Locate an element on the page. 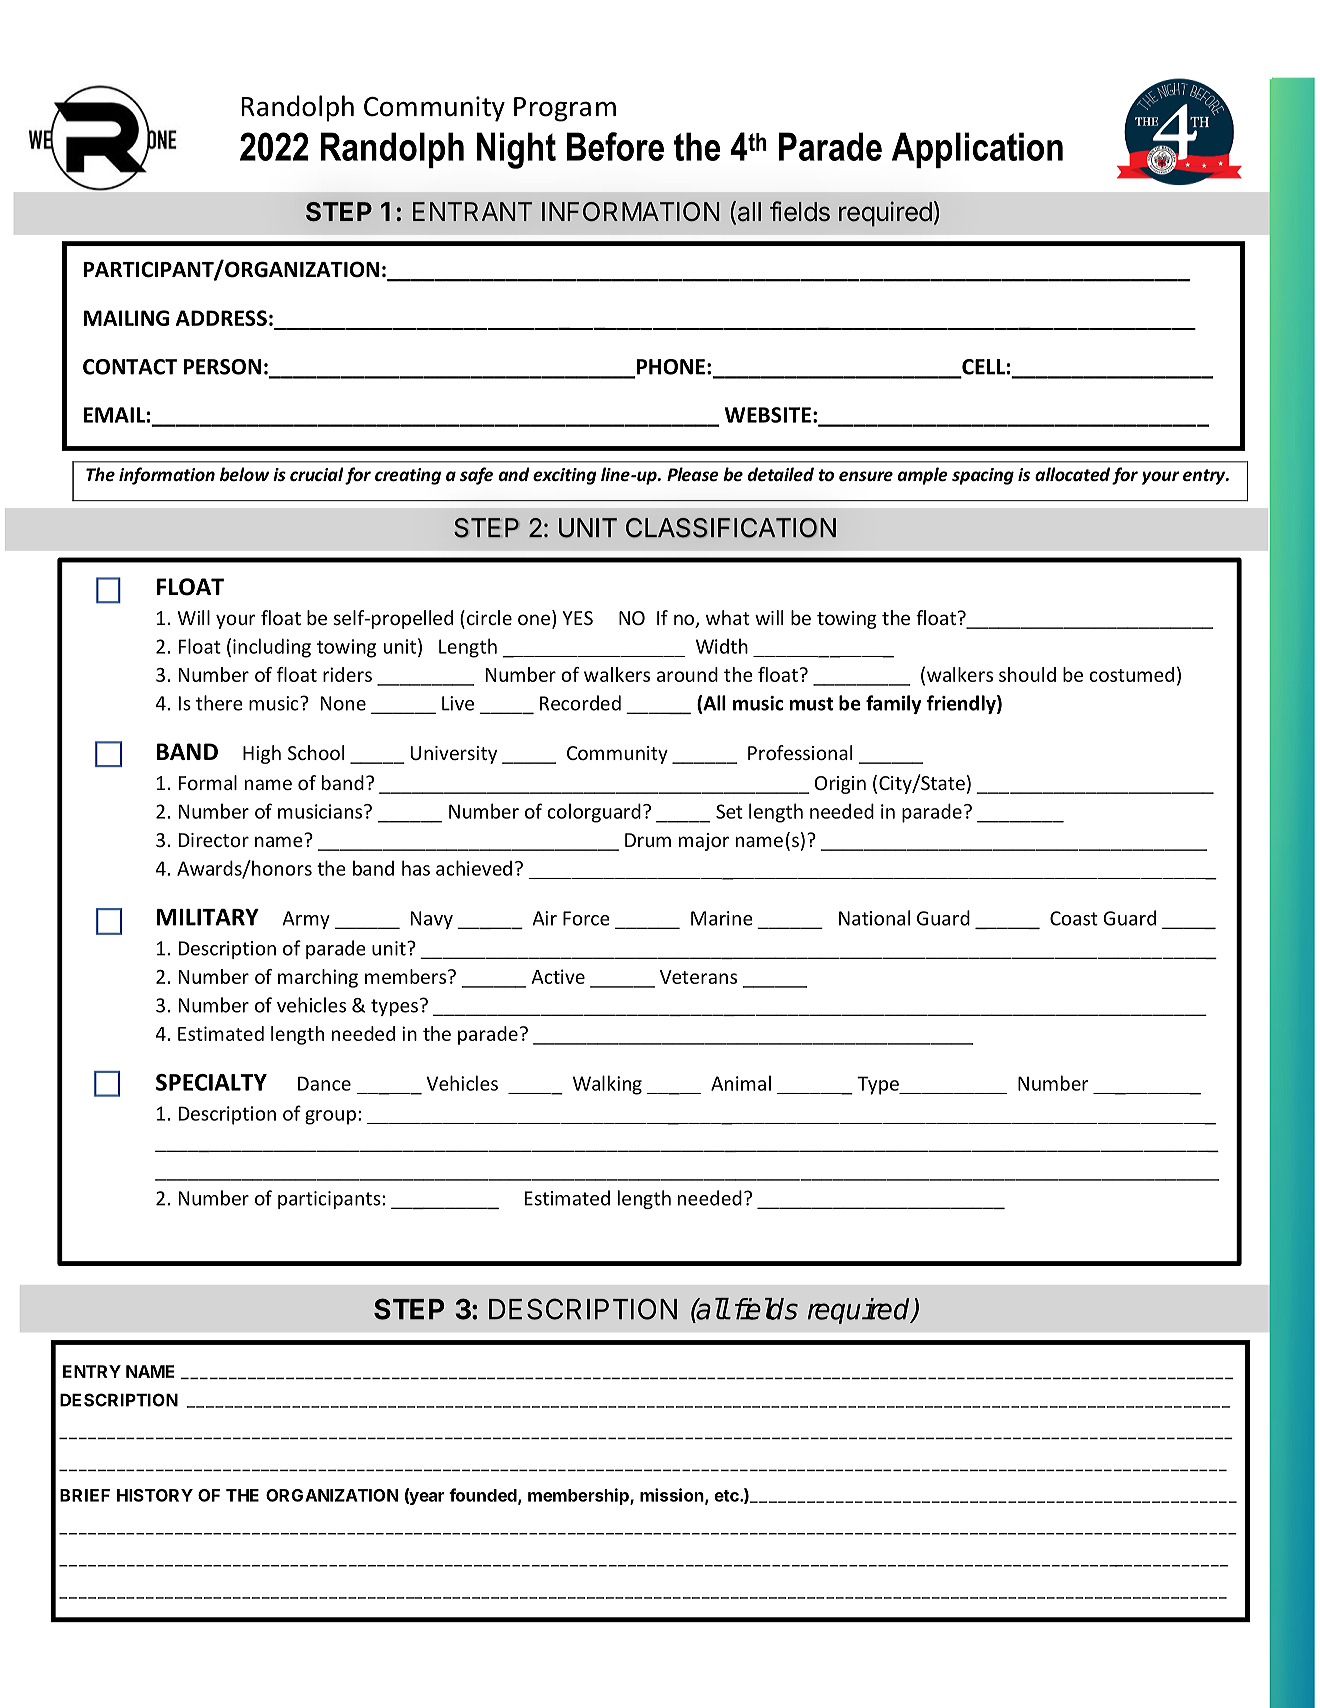 This page has height=1708, width=1320. including is located at coordinates (272, 648).
